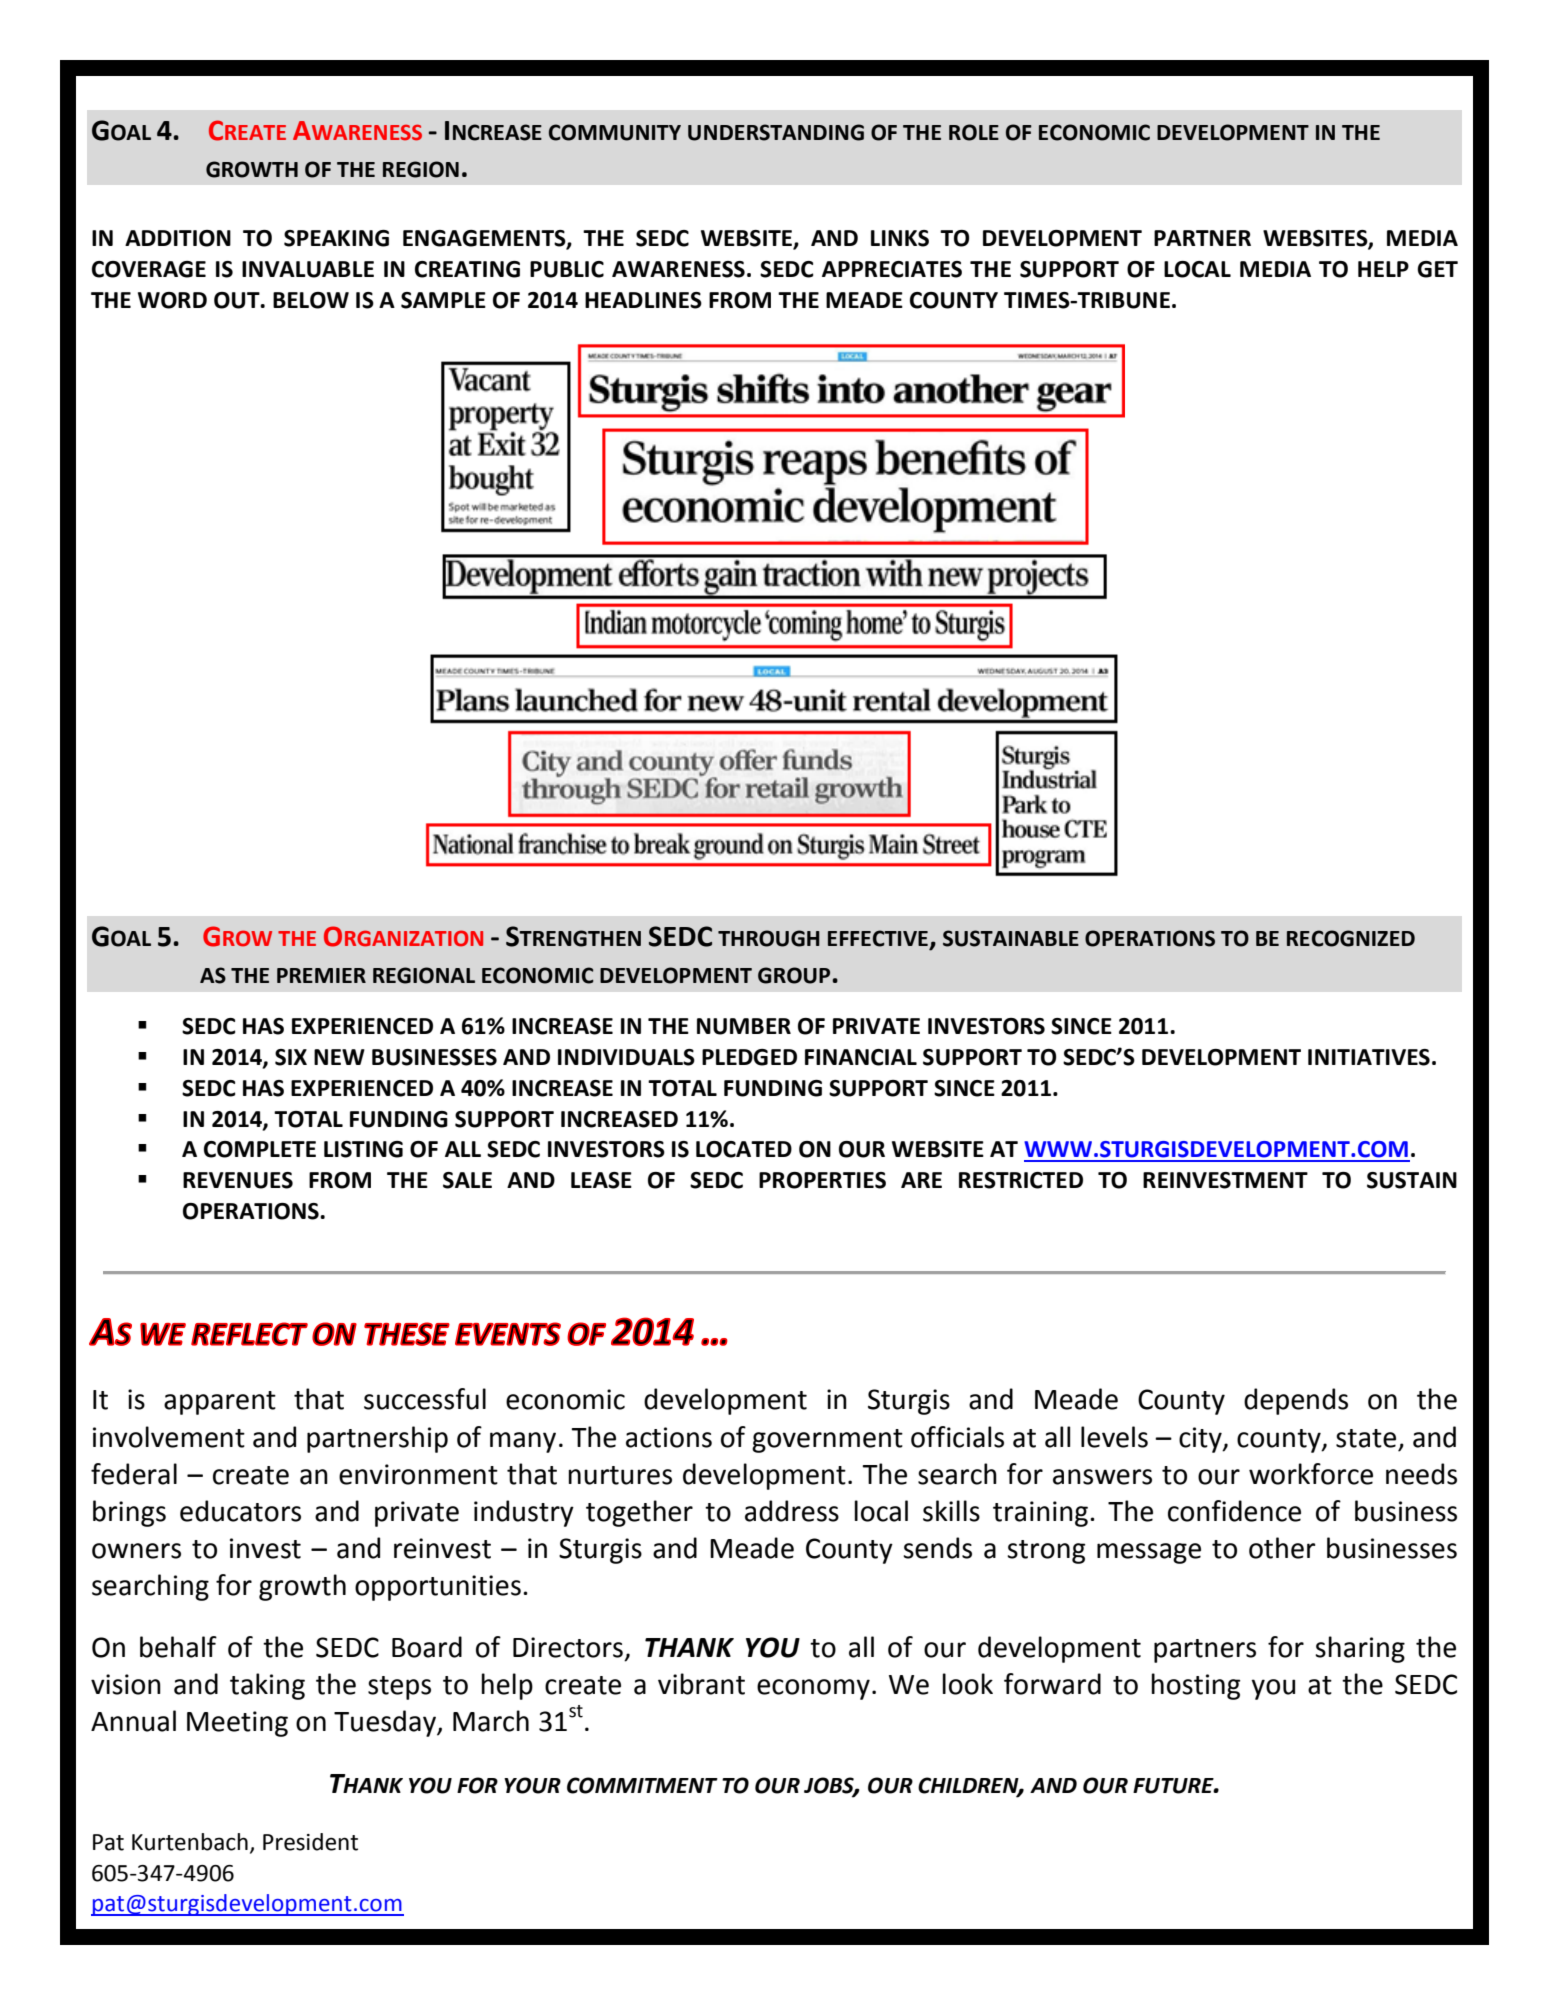 The height and width of the image is (2005, 1549). Describe the element at coordinates (642, 1785) in the image. I see `COMMITMENT` at that location.
